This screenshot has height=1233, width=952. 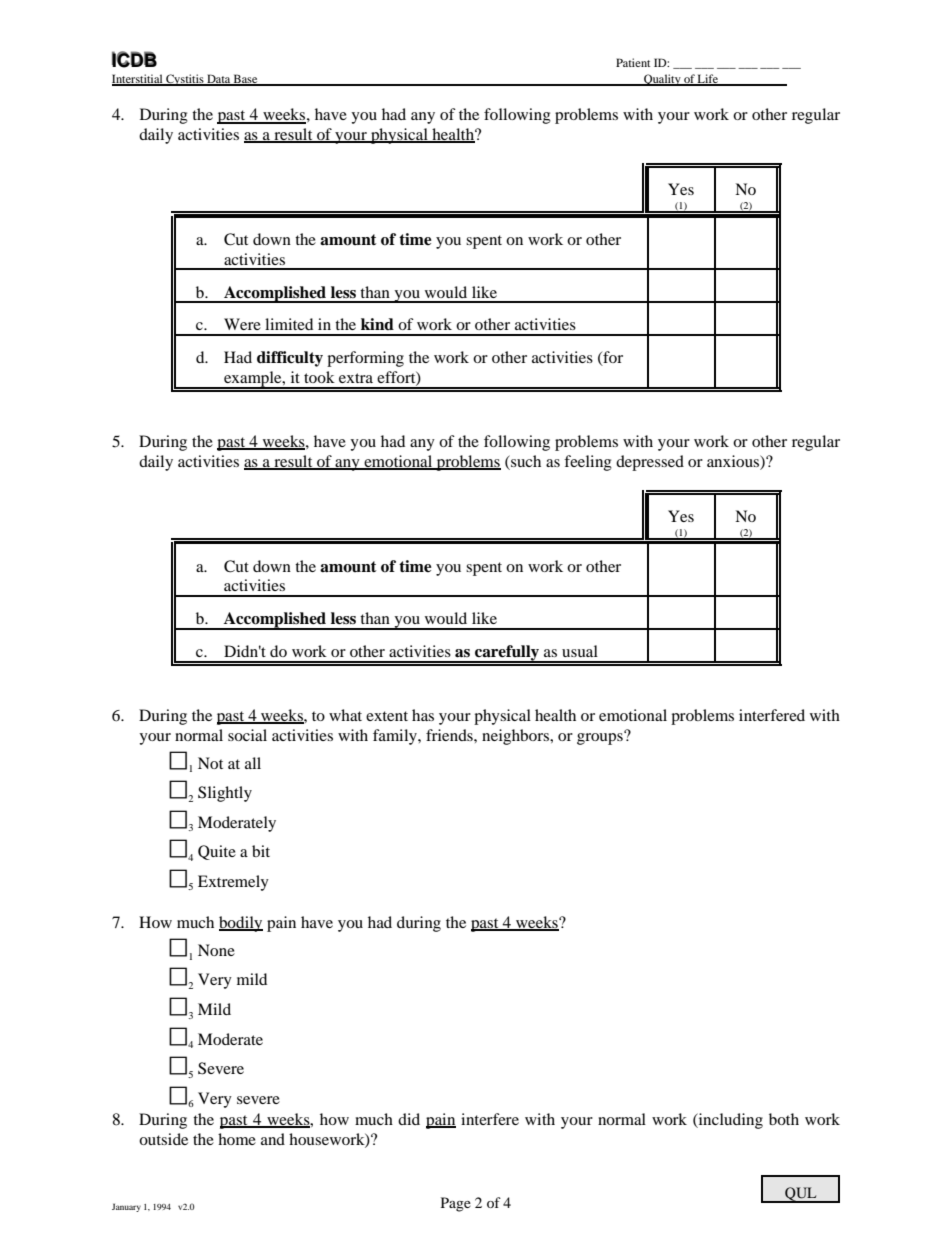 What do you see at coordinates (650, 463) in the screenshot?
I see `depressed` at bounding box center [650, 463].
